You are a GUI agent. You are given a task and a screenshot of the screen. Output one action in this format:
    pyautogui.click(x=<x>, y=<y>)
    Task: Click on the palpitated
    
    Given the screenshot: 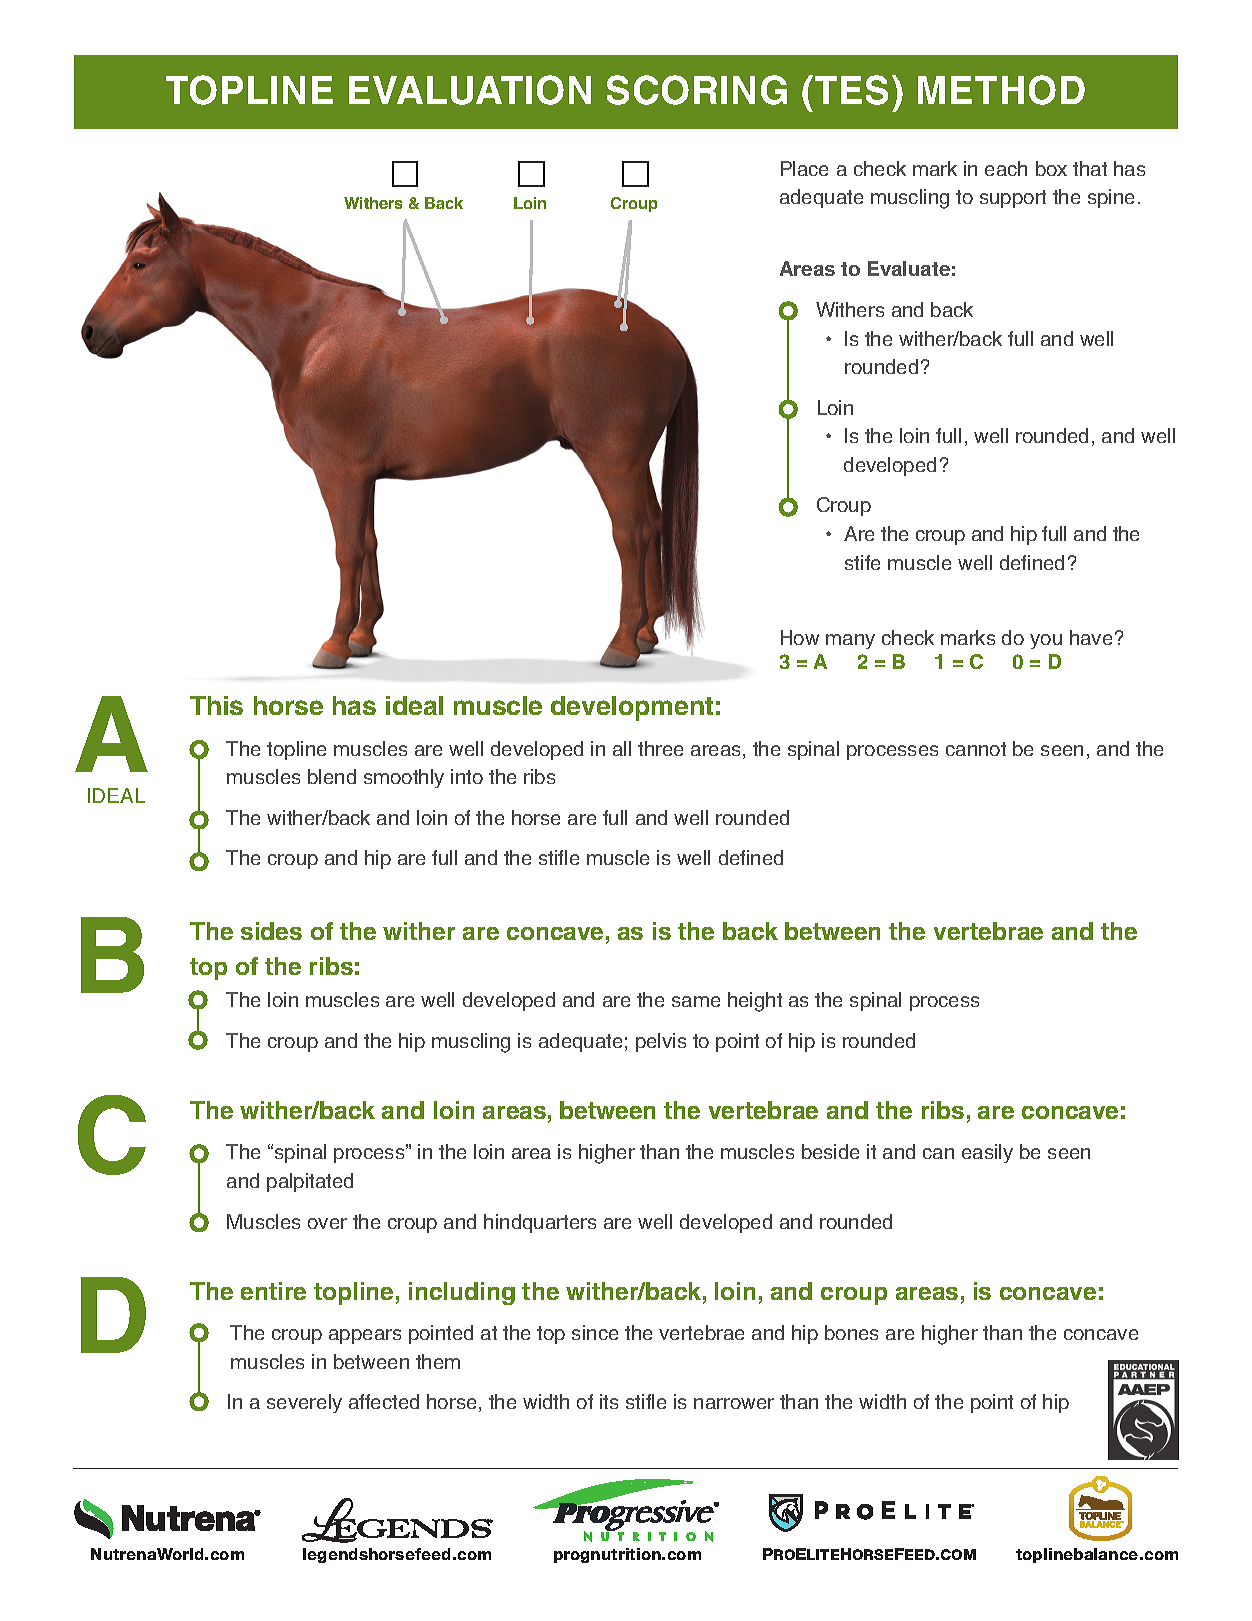 What is the action you would take?
    pyautogui.click(x=310, y=1182)
